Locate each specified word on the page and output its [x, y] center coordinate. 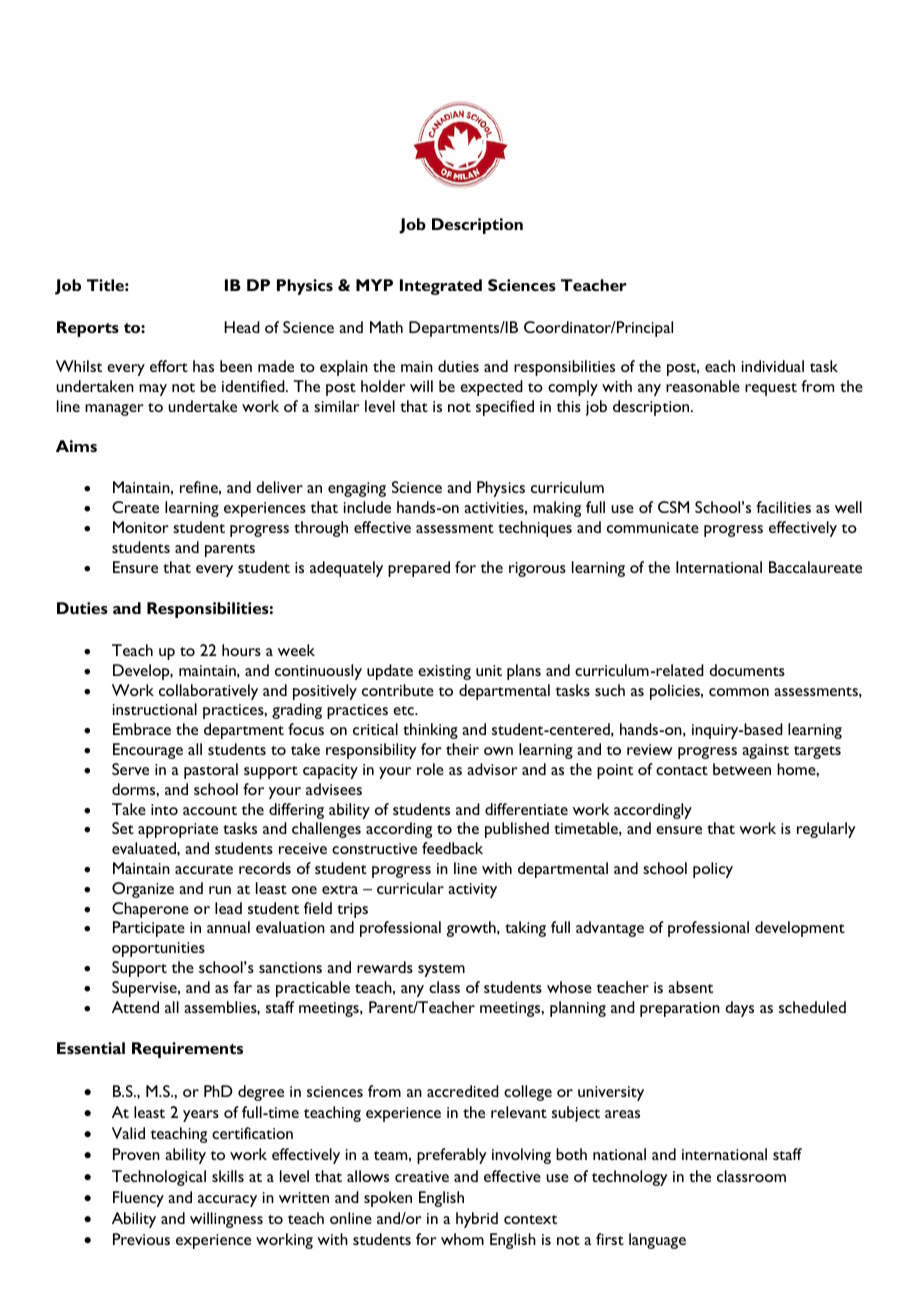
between [742, 769]
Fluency [138, 1199]
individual [773, 366]
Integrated [441, 287]
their [462, 749]
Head [242, 327]
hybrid [477, 1220]
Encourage [148, 751]
